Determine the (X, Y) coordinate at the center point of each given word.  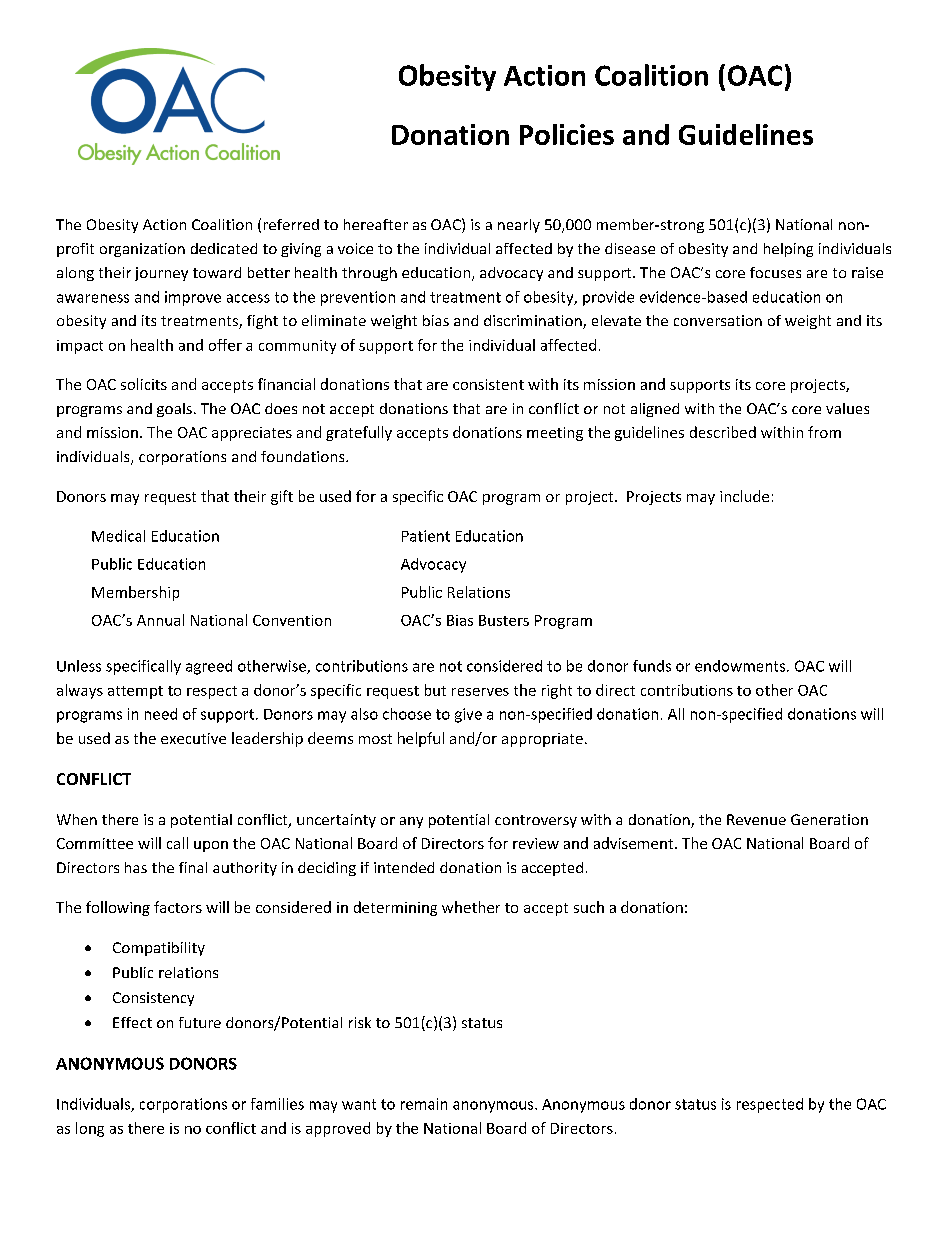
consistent (488, 384)
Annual (160, 620)
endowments (741, 666)
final (193, 867)
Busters (504, 620)
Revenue (756, 819)
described (723, 432)
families (277, 1104)
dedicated (224, 248)
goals (174, 410)
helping (788, 250)
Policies (567, 134)
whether (471, 907)
